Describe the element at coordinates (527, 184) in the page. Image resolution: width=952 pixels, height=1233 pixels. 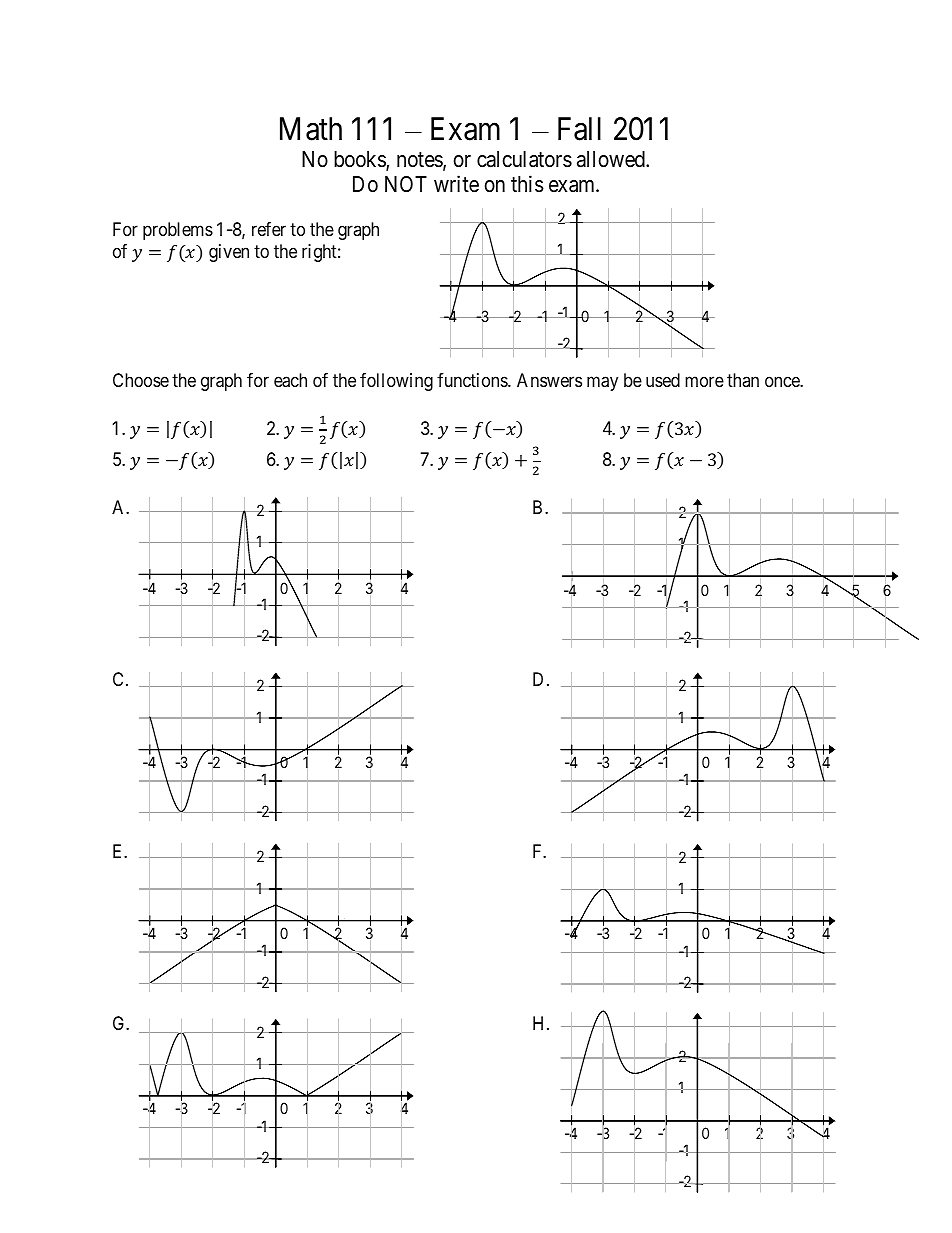
I see `this` at that location.
